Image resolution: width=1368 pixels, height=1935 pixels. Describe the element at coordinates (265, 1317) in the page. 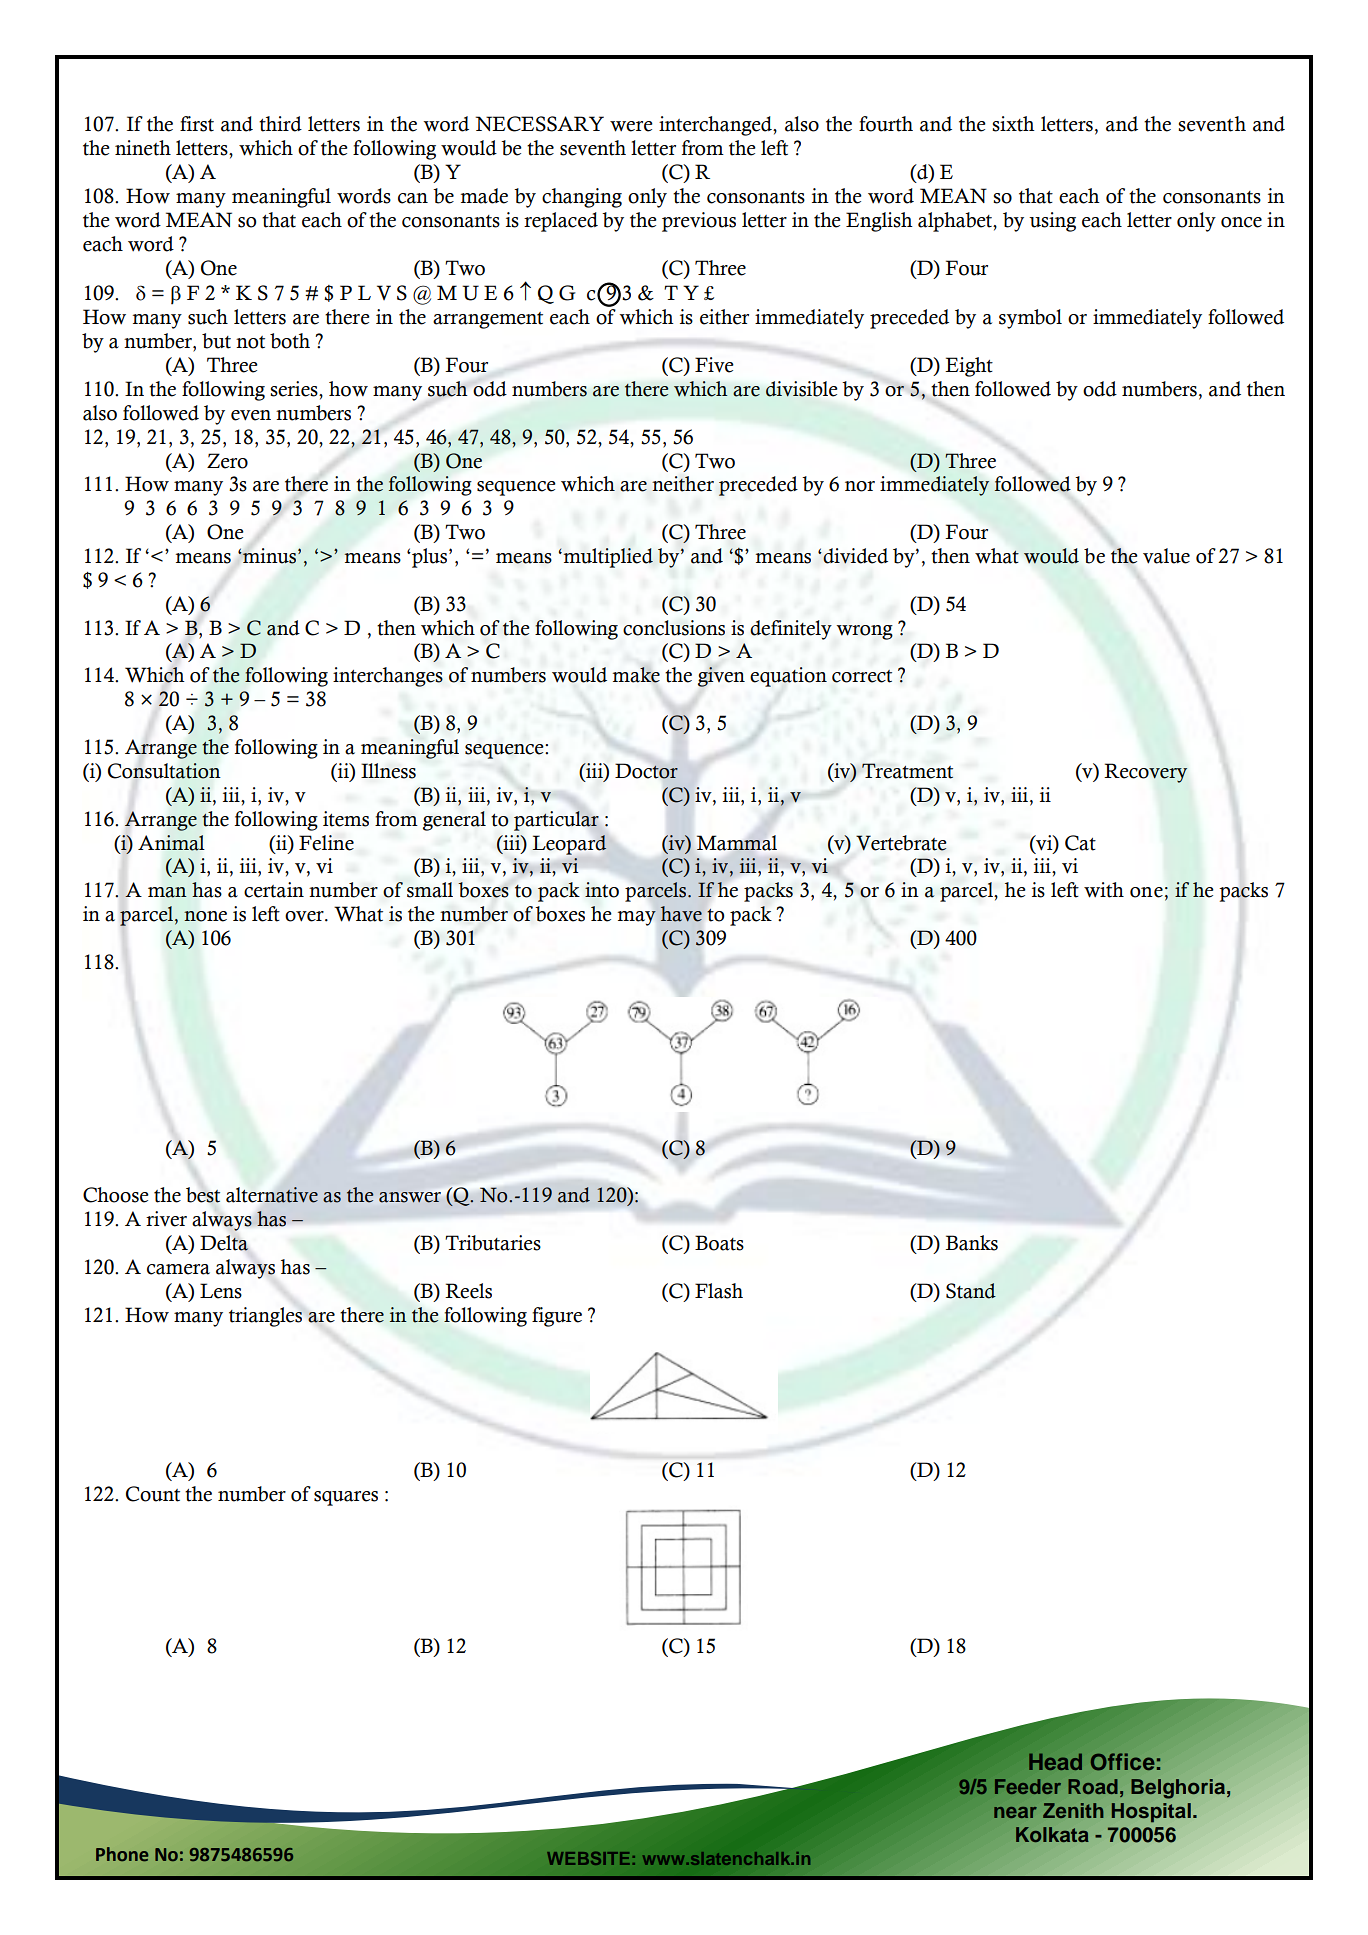

I see `triangles` at that location.
